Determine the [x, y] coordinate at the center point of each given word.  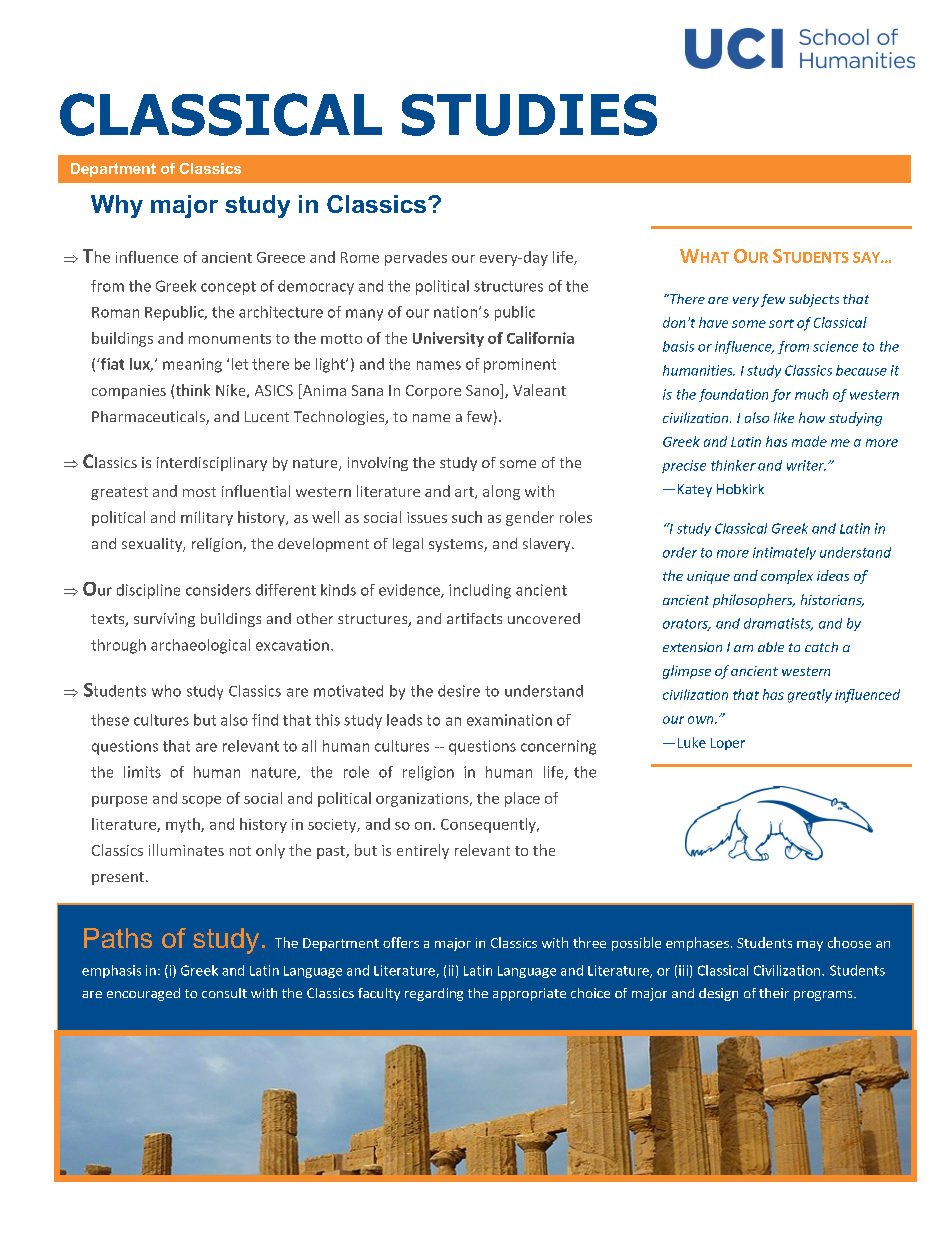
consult [224, 993]
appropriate [529, 994]
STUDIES [529, 115]
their [774, 993]
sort [781, 323]
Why [117, 206]
